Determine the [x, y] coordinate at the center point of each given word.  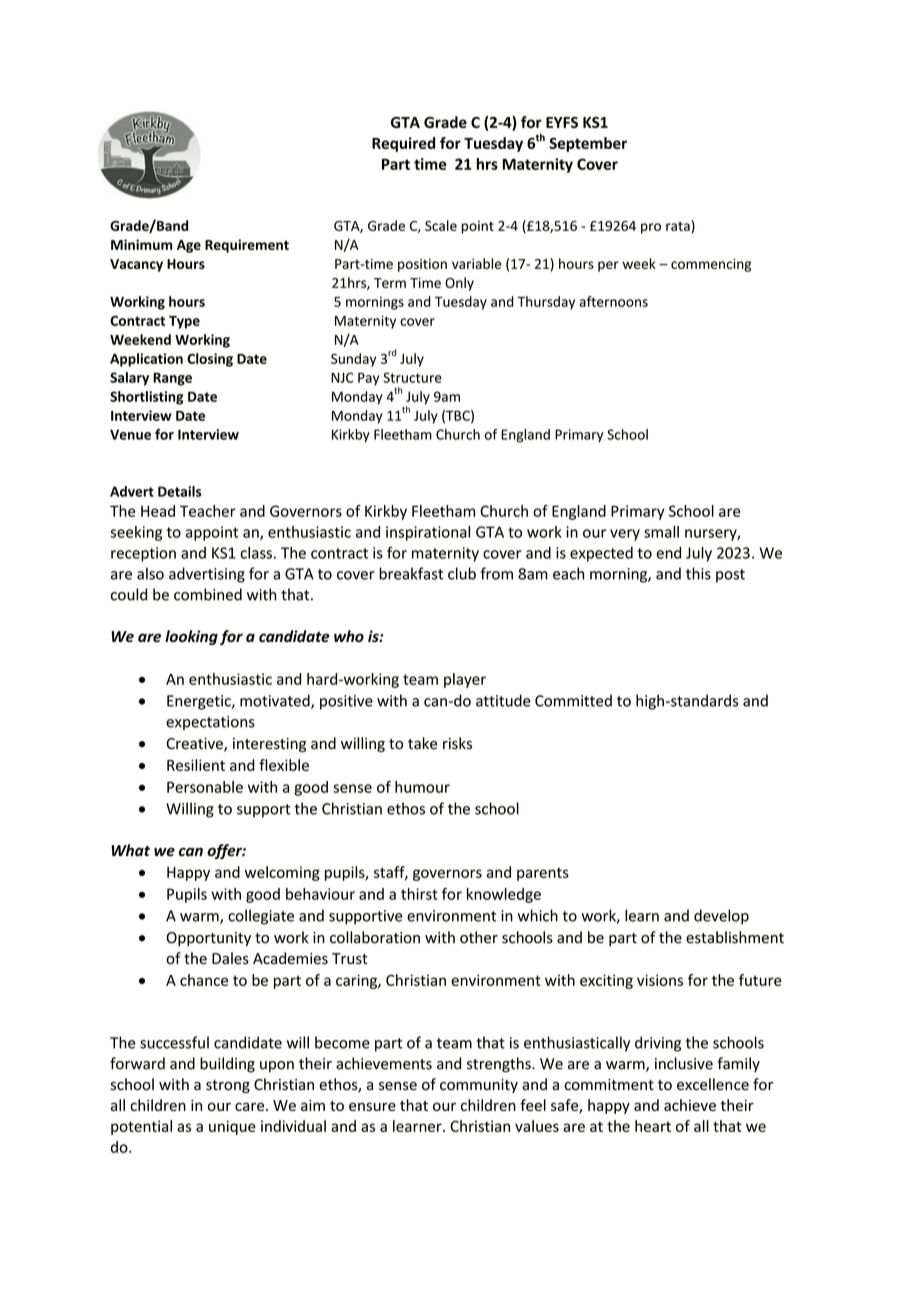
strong [228, 1086]
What [130, 850]
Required [403, 144]
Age [189, 246]
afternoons [613, 301]
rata [679, 226]
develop [721, 917]
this [698, 573]
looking [191, 637]
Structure [412, 377]
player [465, 680]
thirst [419, 894]
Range [172, 379]
